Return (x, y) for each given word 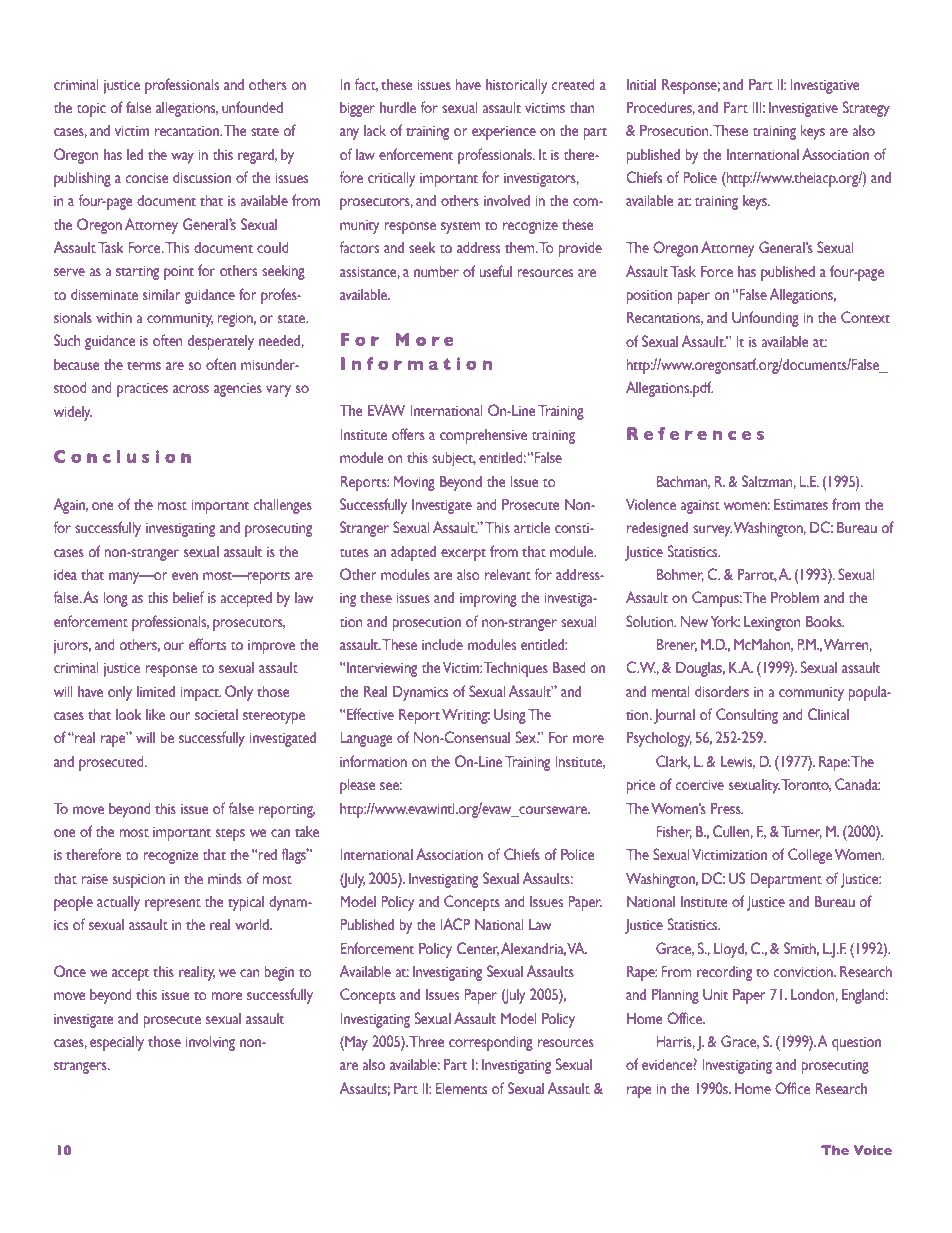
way (182, 158)
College (810, 856)
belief (188, 597)
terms (144, 365)
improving (488, 599)
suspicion (139, 880)
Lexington (772, 623)
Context (865, 317)
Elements (461, 1088)
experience (504, 133)
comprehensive (483, 436)
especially (117, 1043)
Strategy (866, 109)
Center (478, 949)
